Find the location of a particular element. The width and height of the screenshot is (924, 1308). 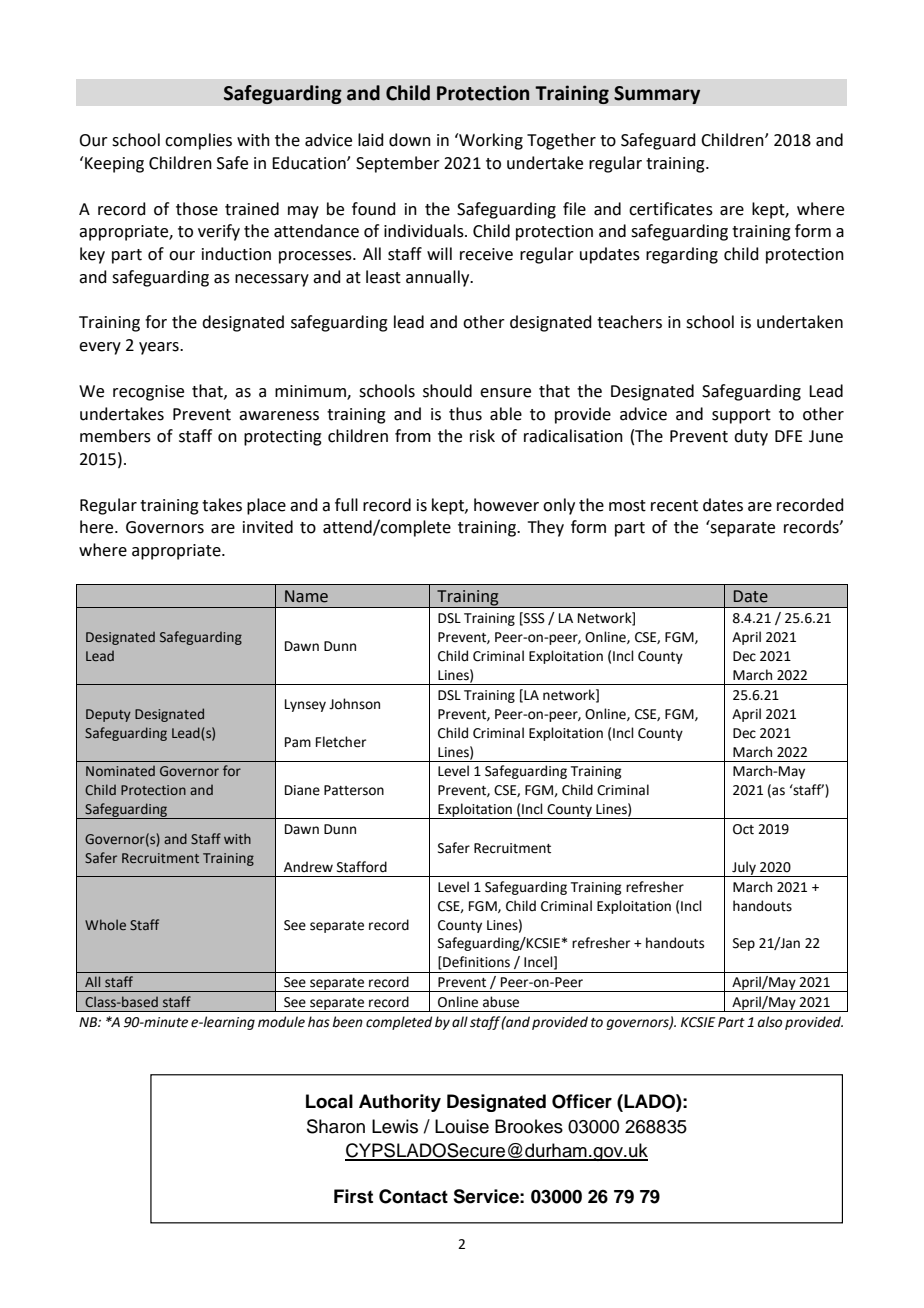

Summary is located at coordinates (657, 95).
